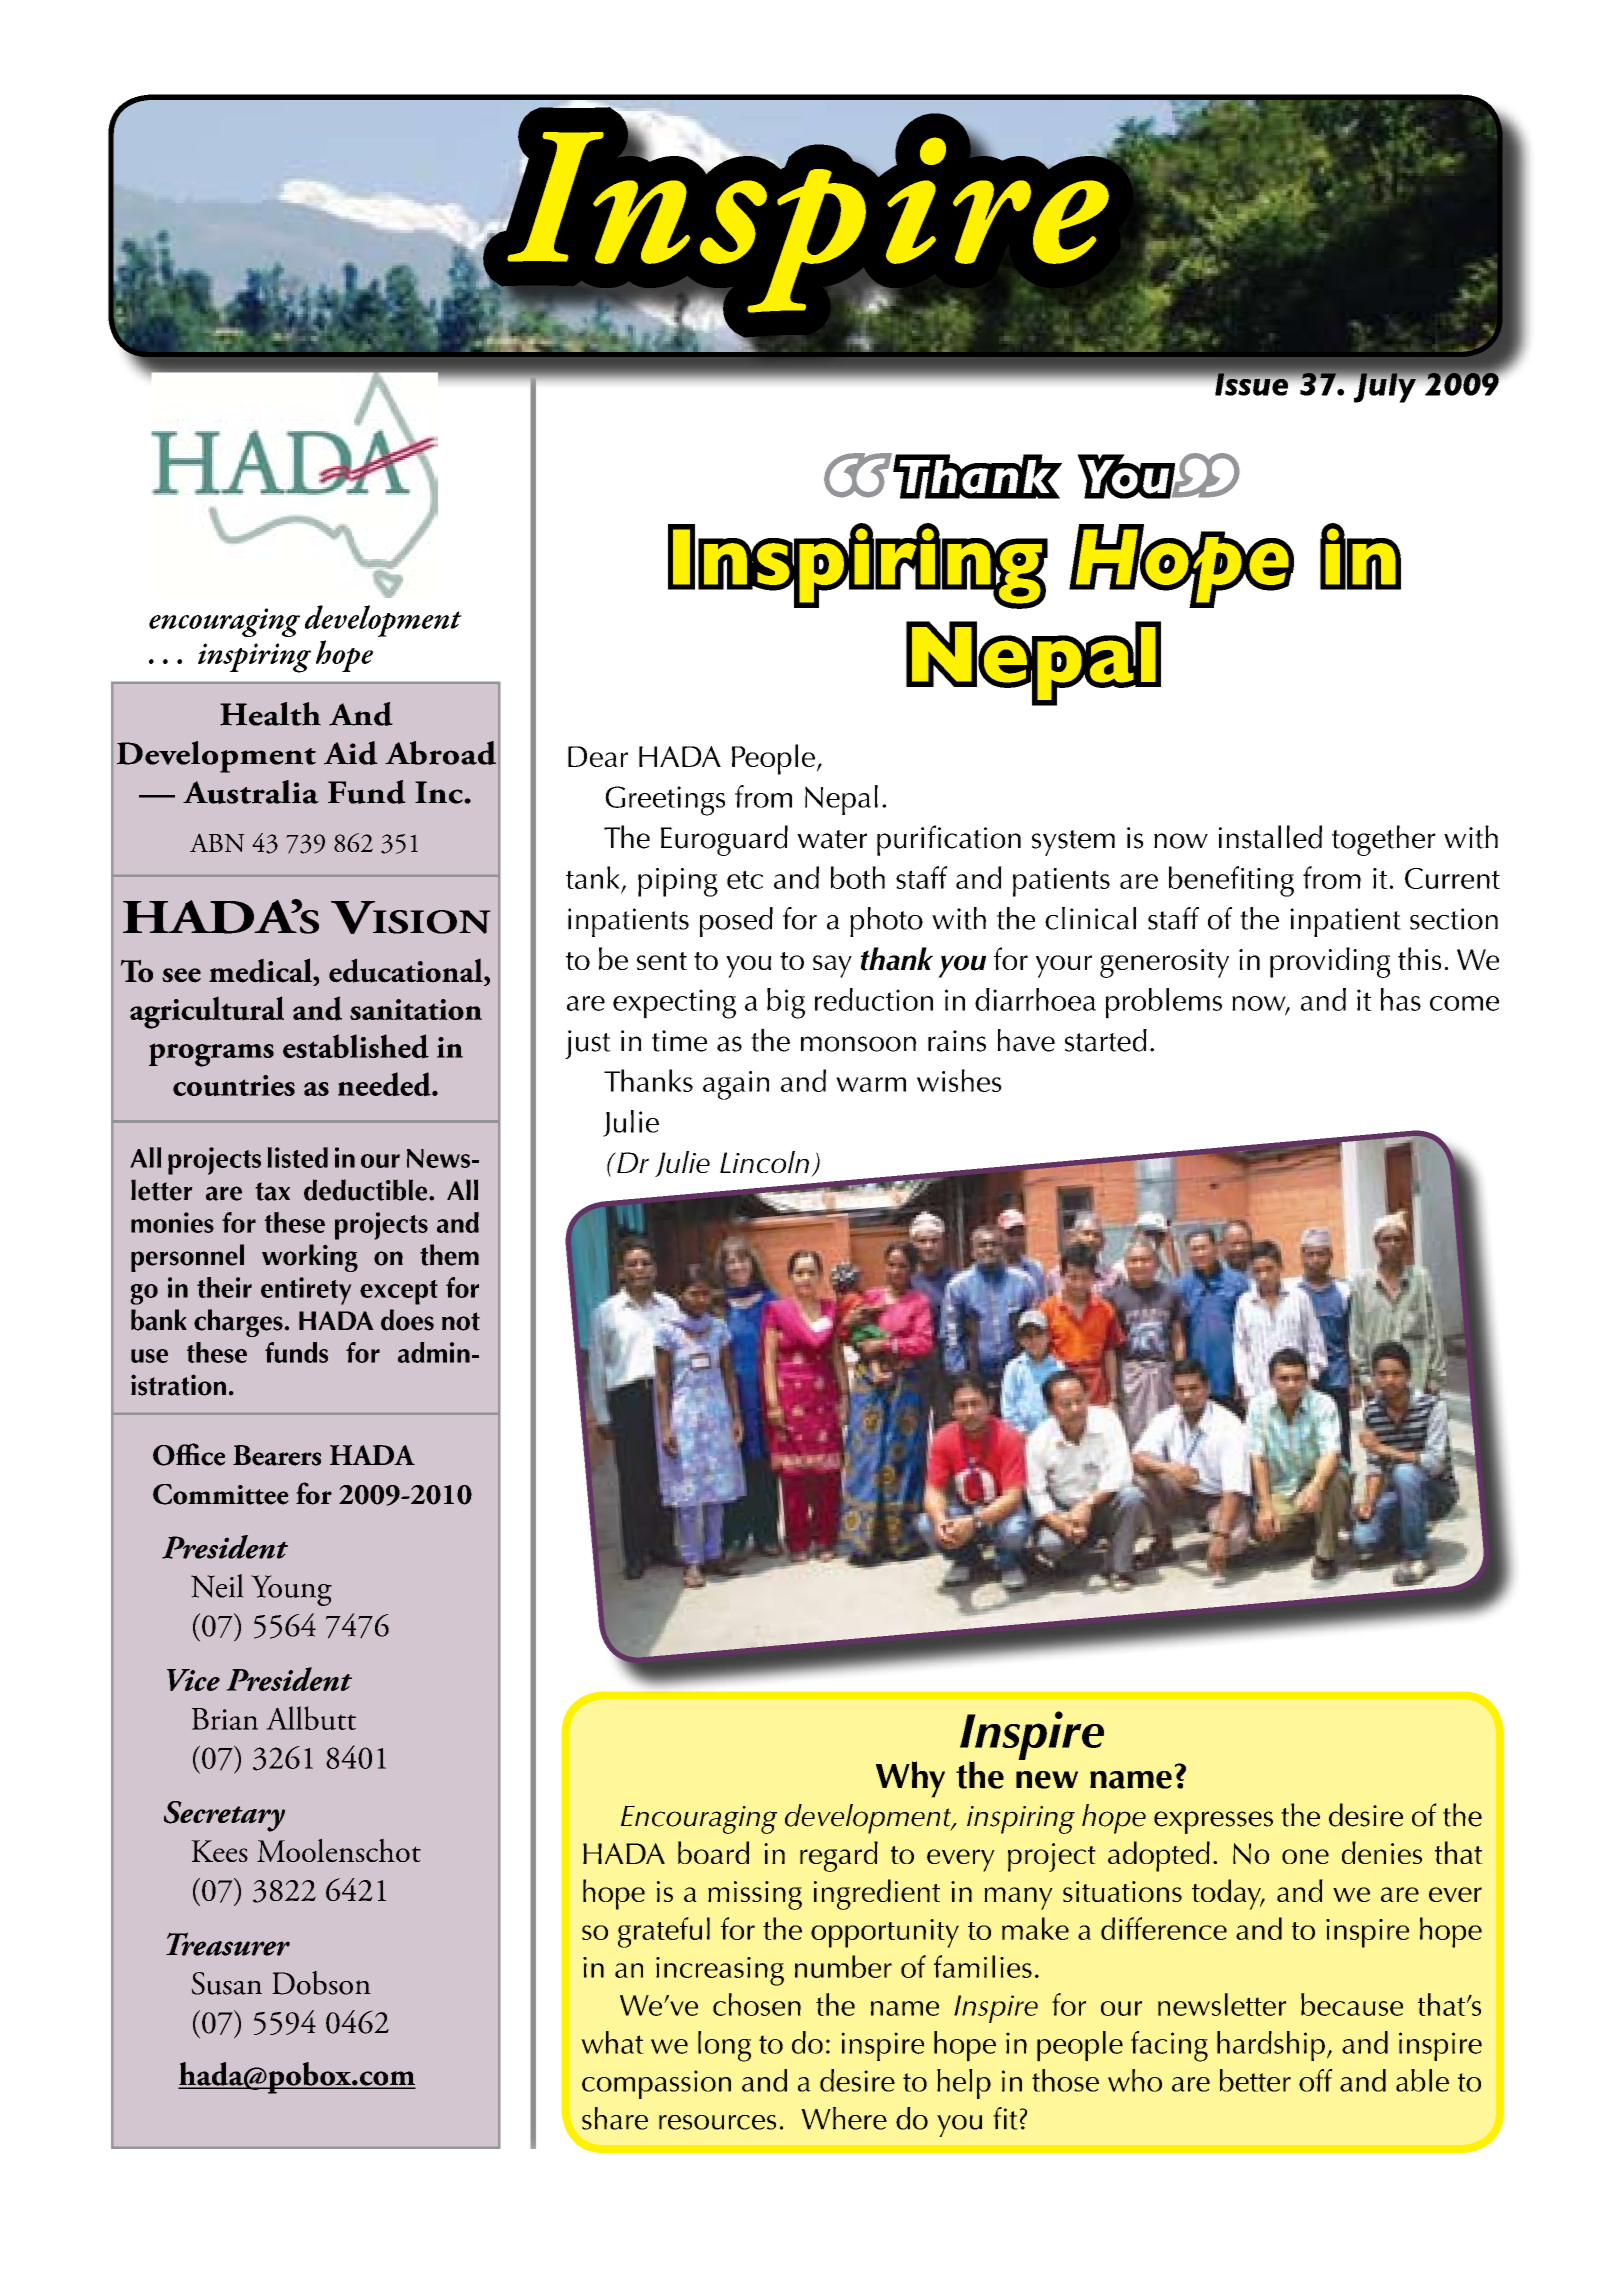  I want to click on Lincoln, so click(764, 1162).
